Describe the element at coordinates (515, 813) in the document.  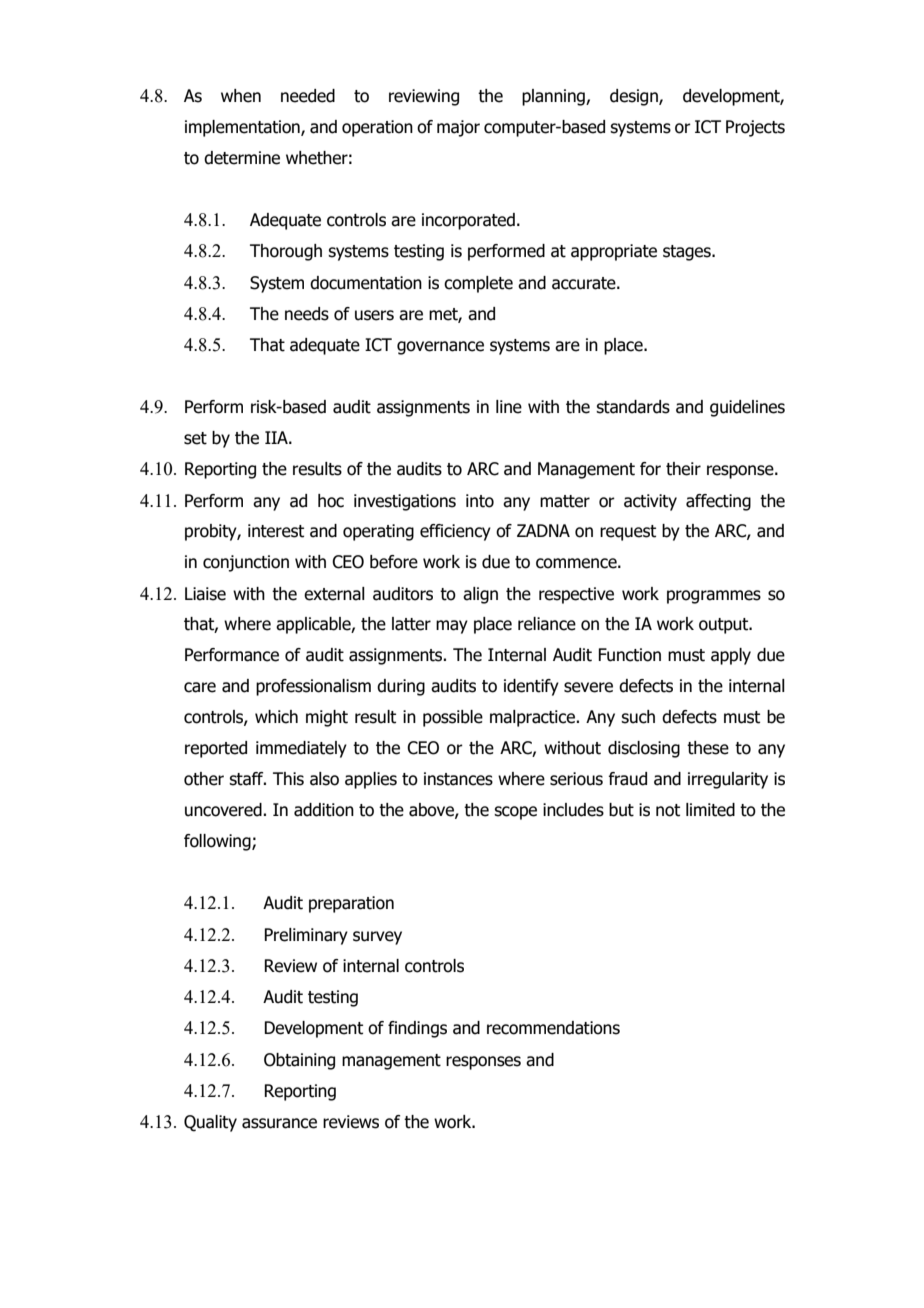
I see `scope` at that location.
